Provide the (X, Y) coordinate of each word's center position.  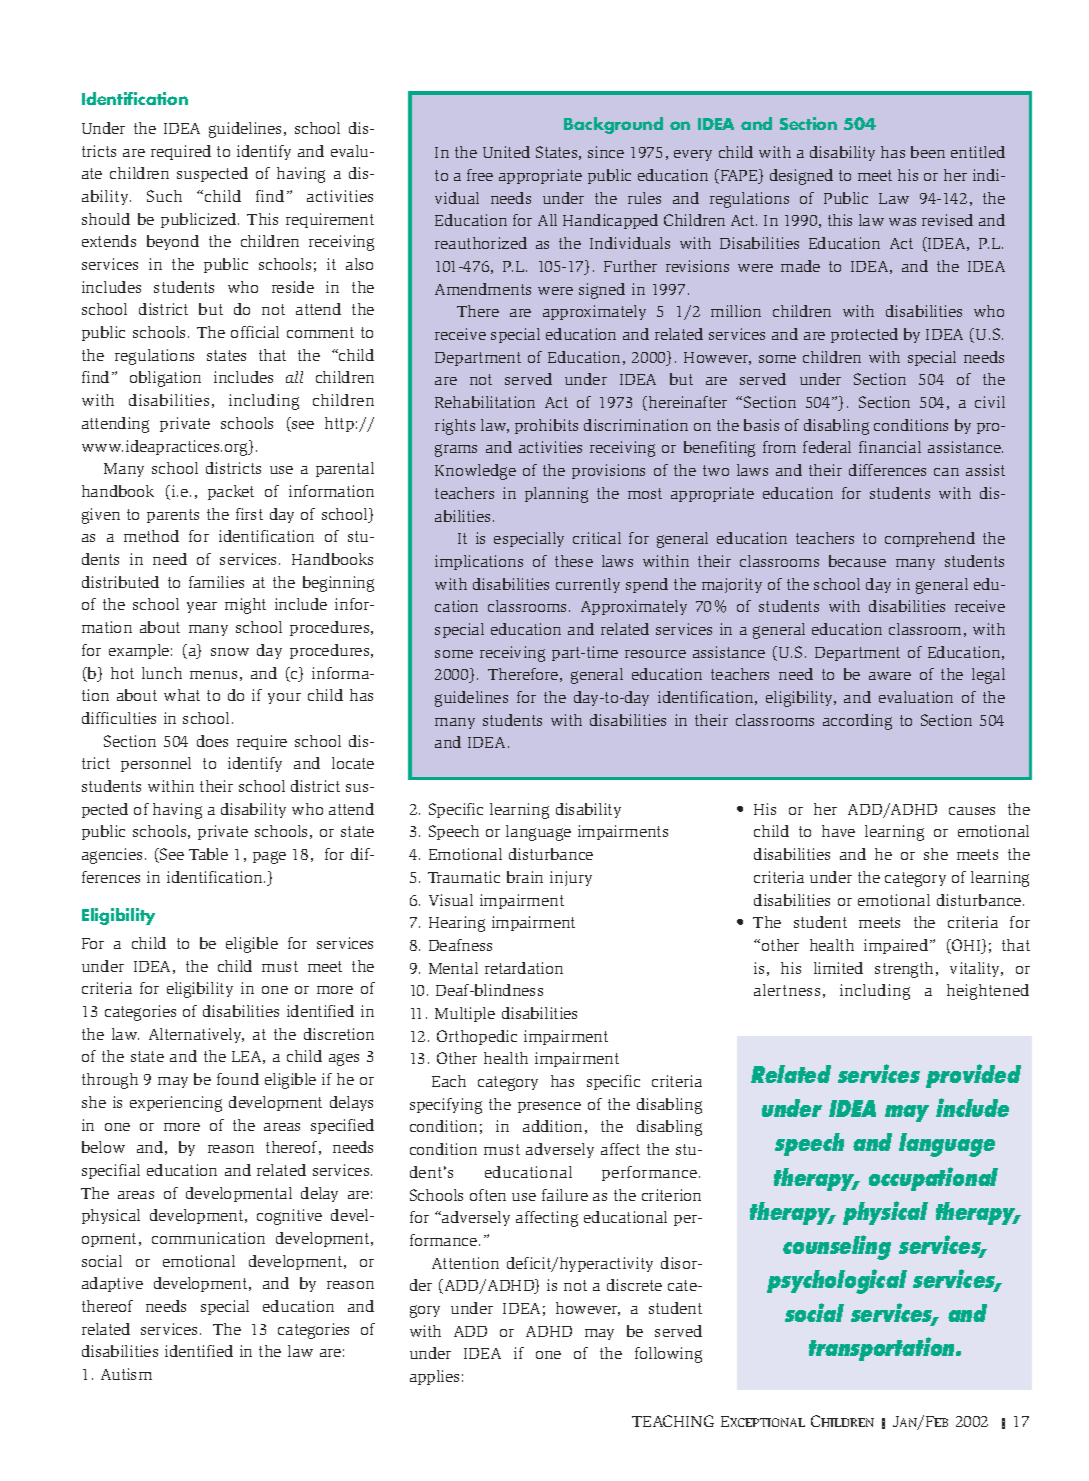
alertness (787, 990)
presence (549, 1107)
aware (890, 676)
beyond (173, 242)
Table (208, 854)
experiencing (176, 1104)
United (506, 152)
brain (525, 877)
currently (588, 585)
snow (230, 652)
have (838, 831)
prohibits (546, 426)
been (928, 152)
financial (890, 447)
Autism (126, 1374)
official (255, 332)
